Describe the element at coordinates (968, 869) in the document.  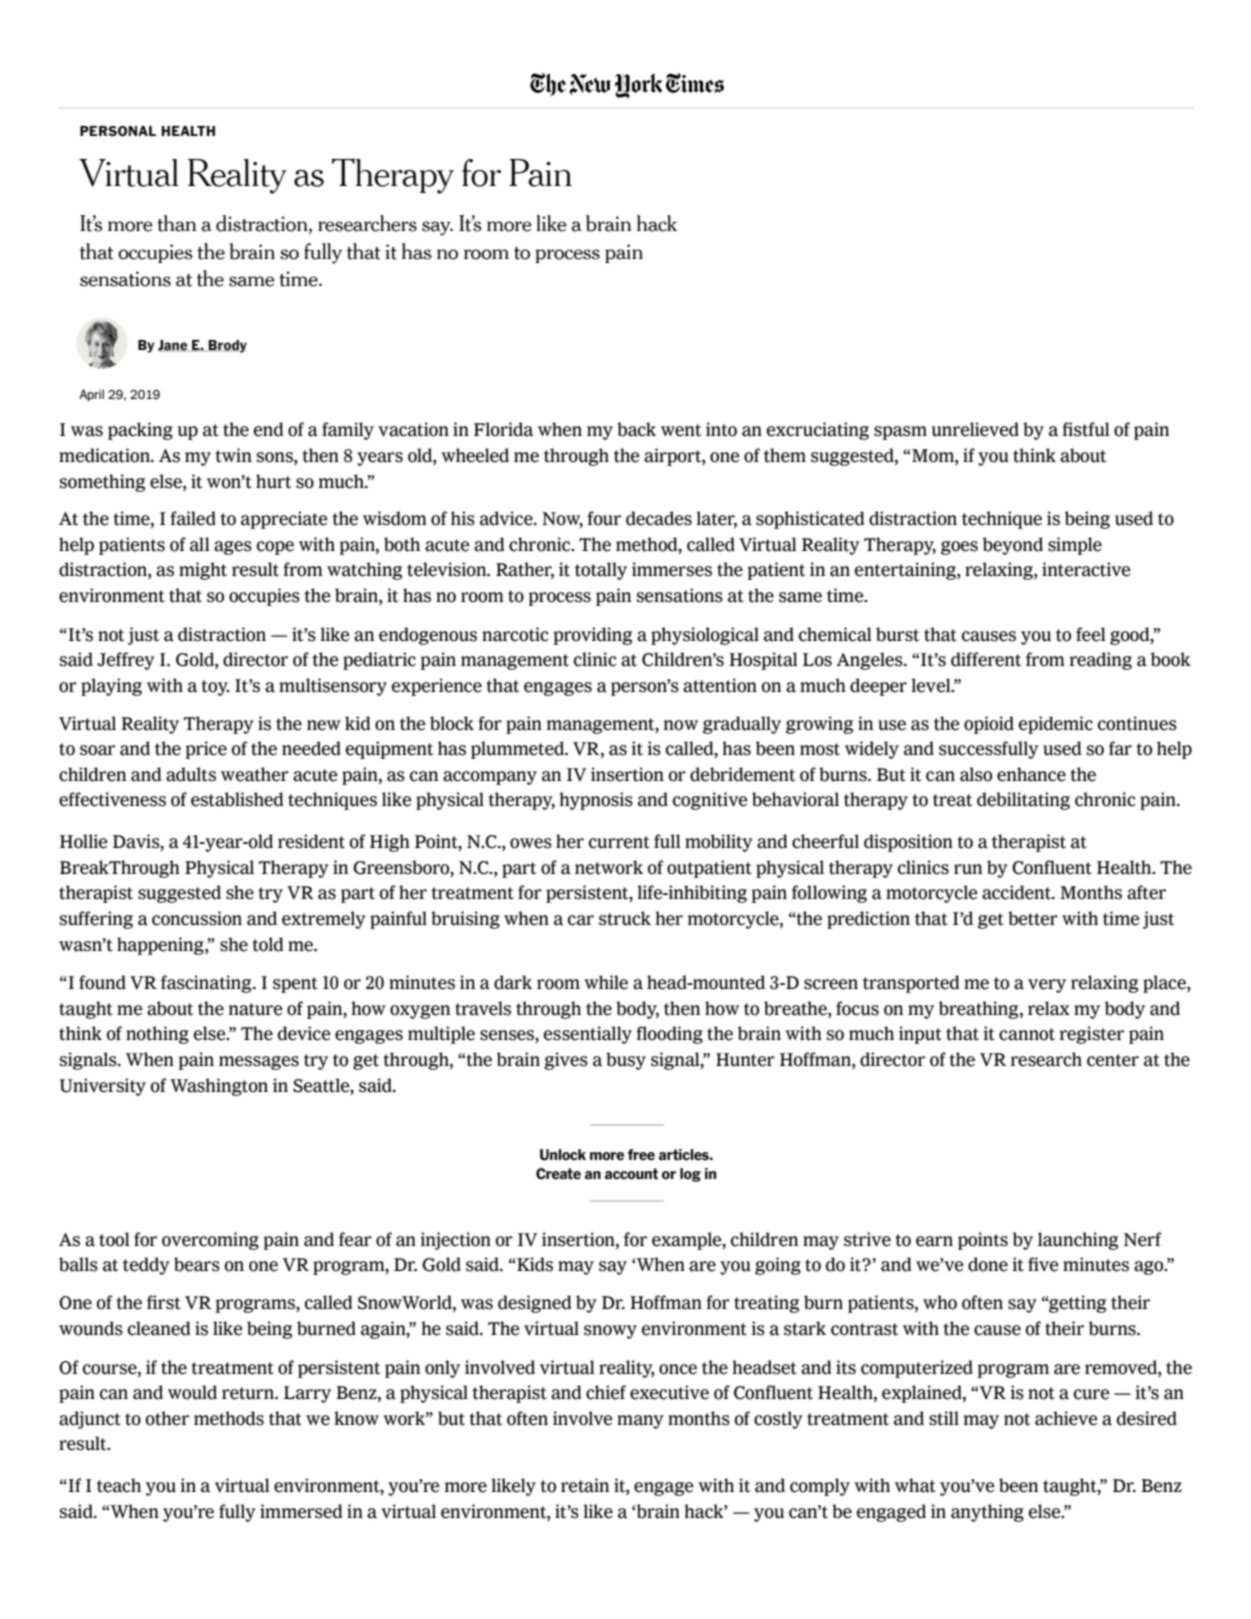
I see `run` at that location.
